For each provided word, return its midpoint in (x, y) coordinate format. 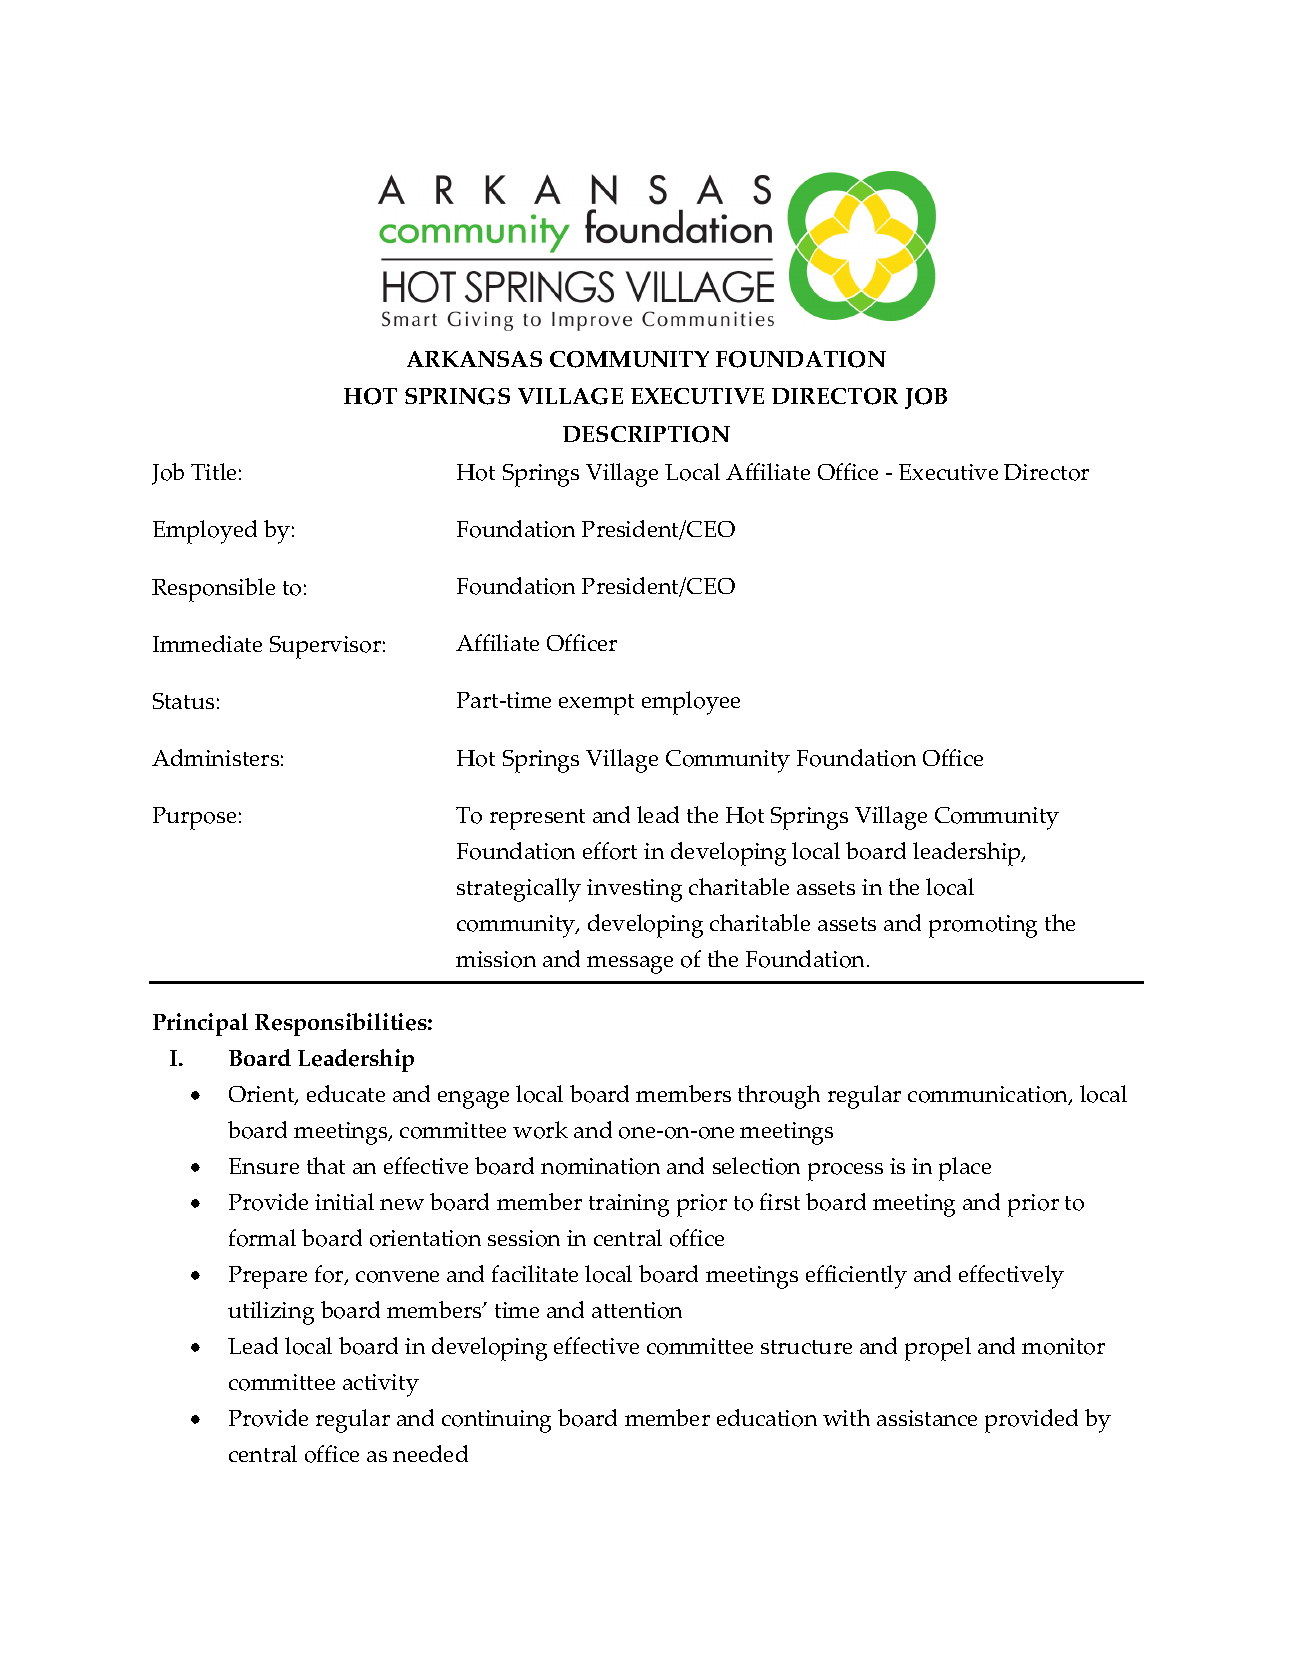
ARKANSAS (474, 359)
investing (634, 890)
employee (691, 703)
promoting (983, 926)
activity (381, 1385)
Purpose (194, 818)
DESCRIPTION (646, 434)
